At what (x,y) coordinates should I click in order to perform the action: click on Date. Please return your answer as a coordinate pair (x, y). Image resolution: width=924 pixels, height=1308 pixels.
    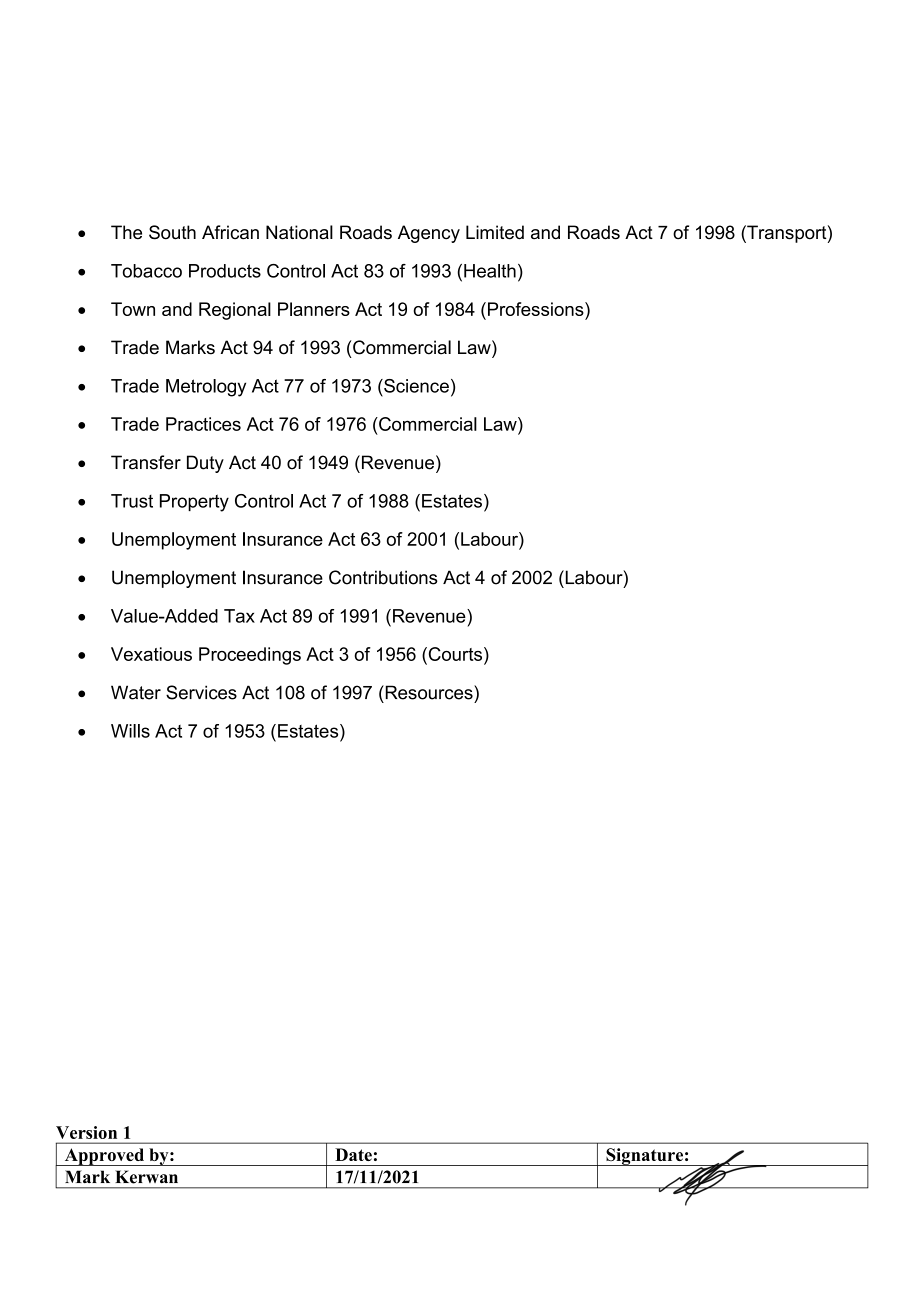
    Looking at the image, I should click on (353, 1154).
